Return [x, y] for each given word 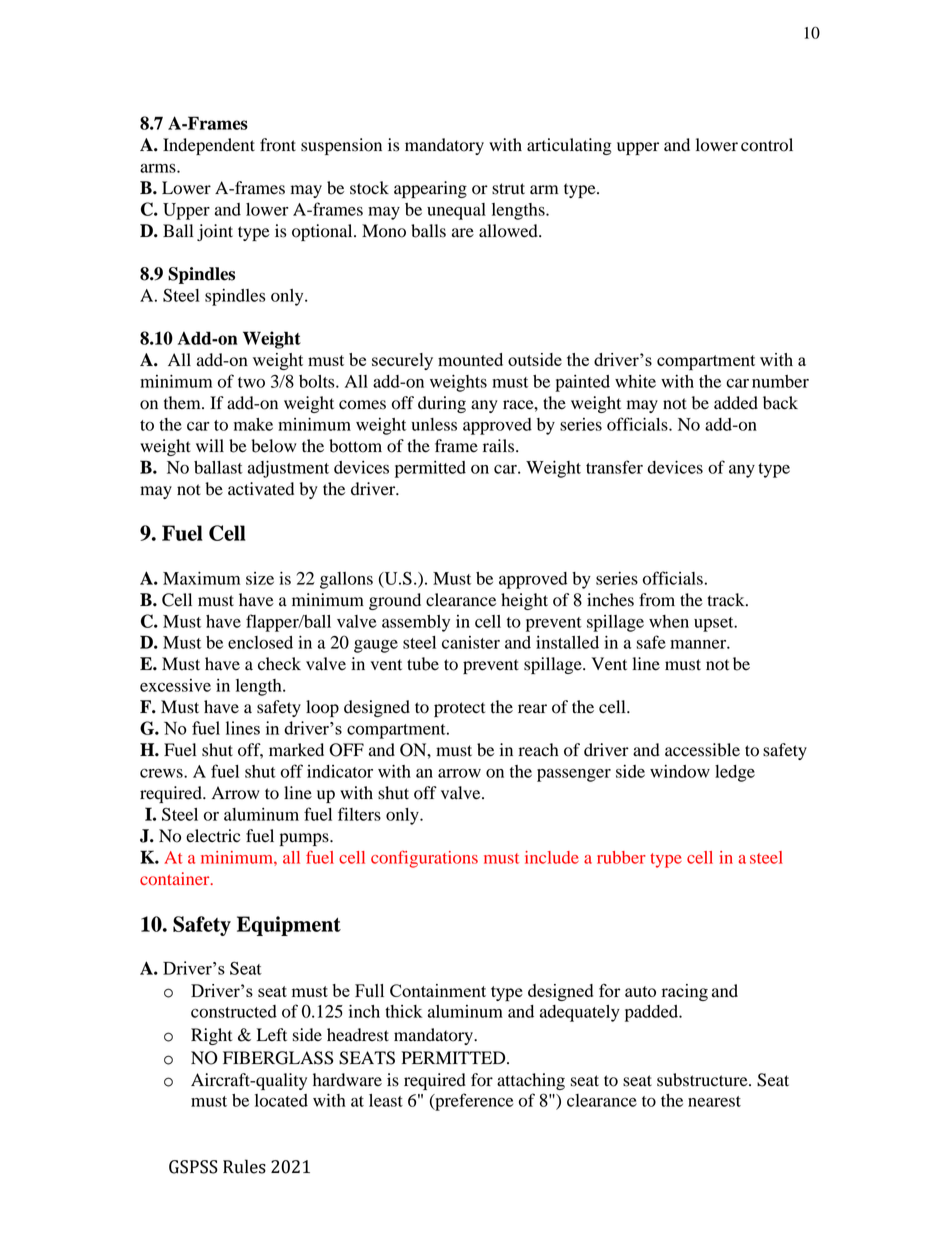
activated [261, 489]
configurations [424, 859]
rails [500, 446]
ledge [735, 773]
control [767, 145]
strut [508, 189]
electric [213, 836]
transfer [614, 467]
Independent [209, 146]
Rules [244, 1166]
